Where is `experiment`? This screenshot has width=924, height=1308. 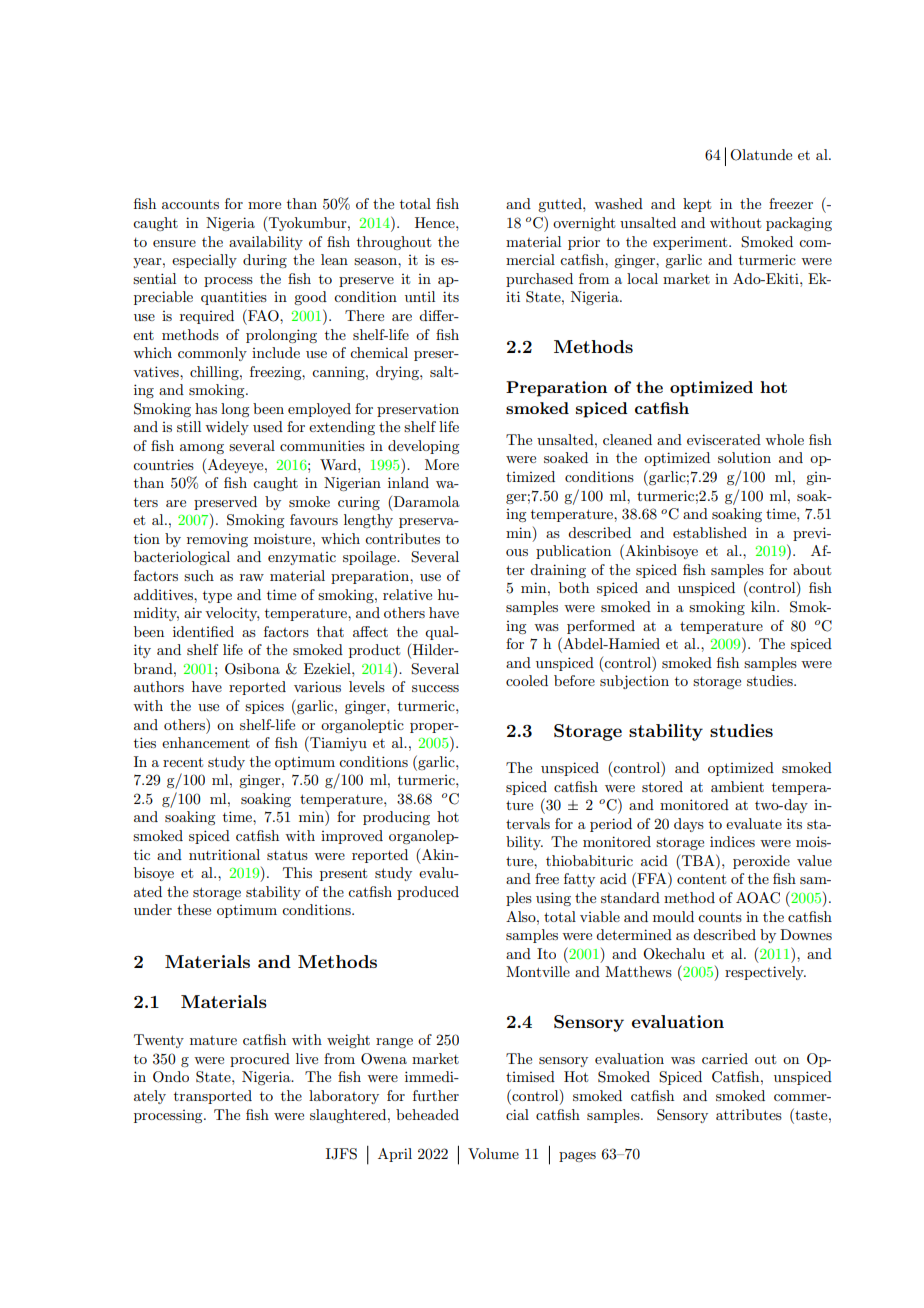 experiment is located at coordinates (691, 243).
